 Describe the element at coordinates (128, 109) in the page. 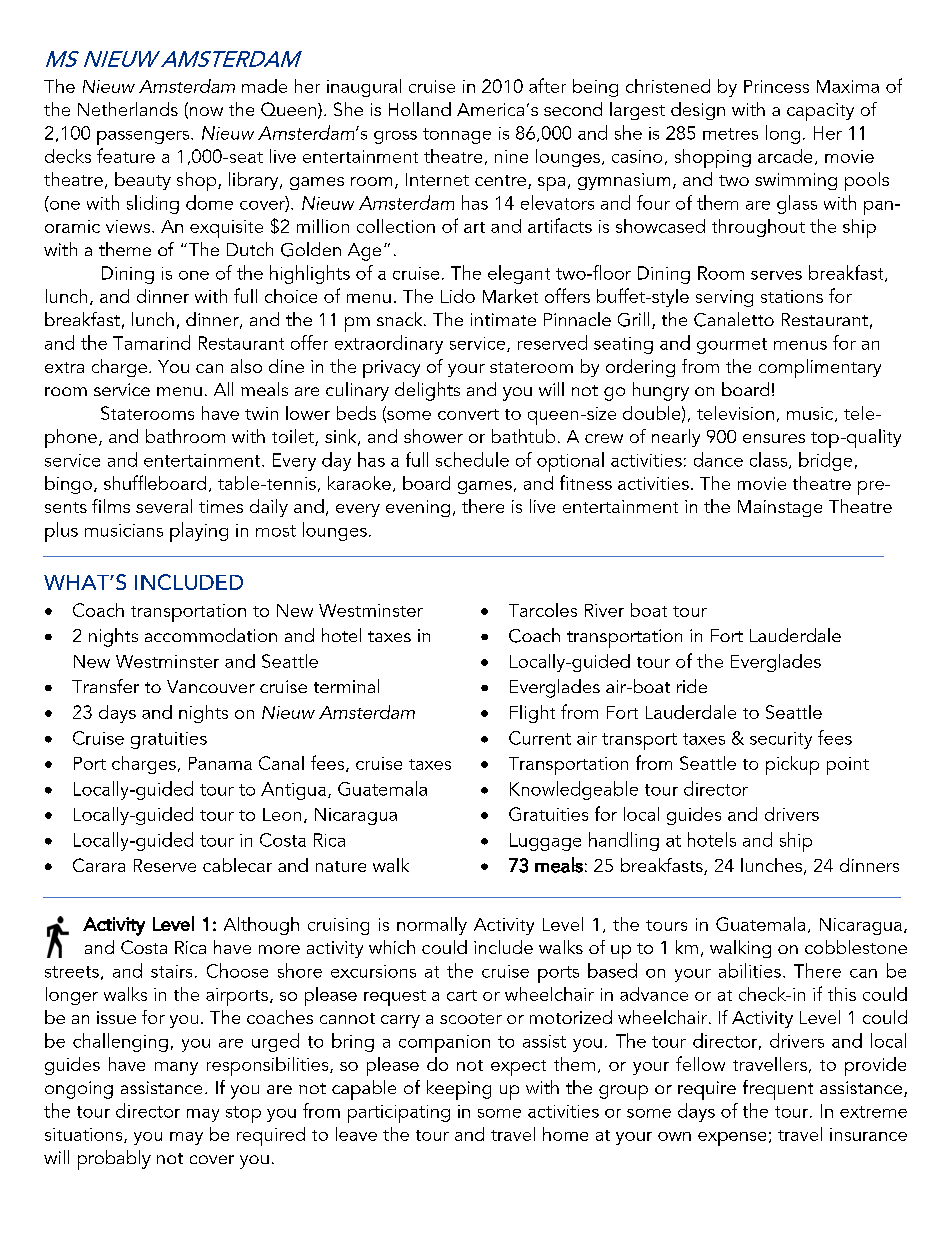

I see `Netherlands` at that location.
